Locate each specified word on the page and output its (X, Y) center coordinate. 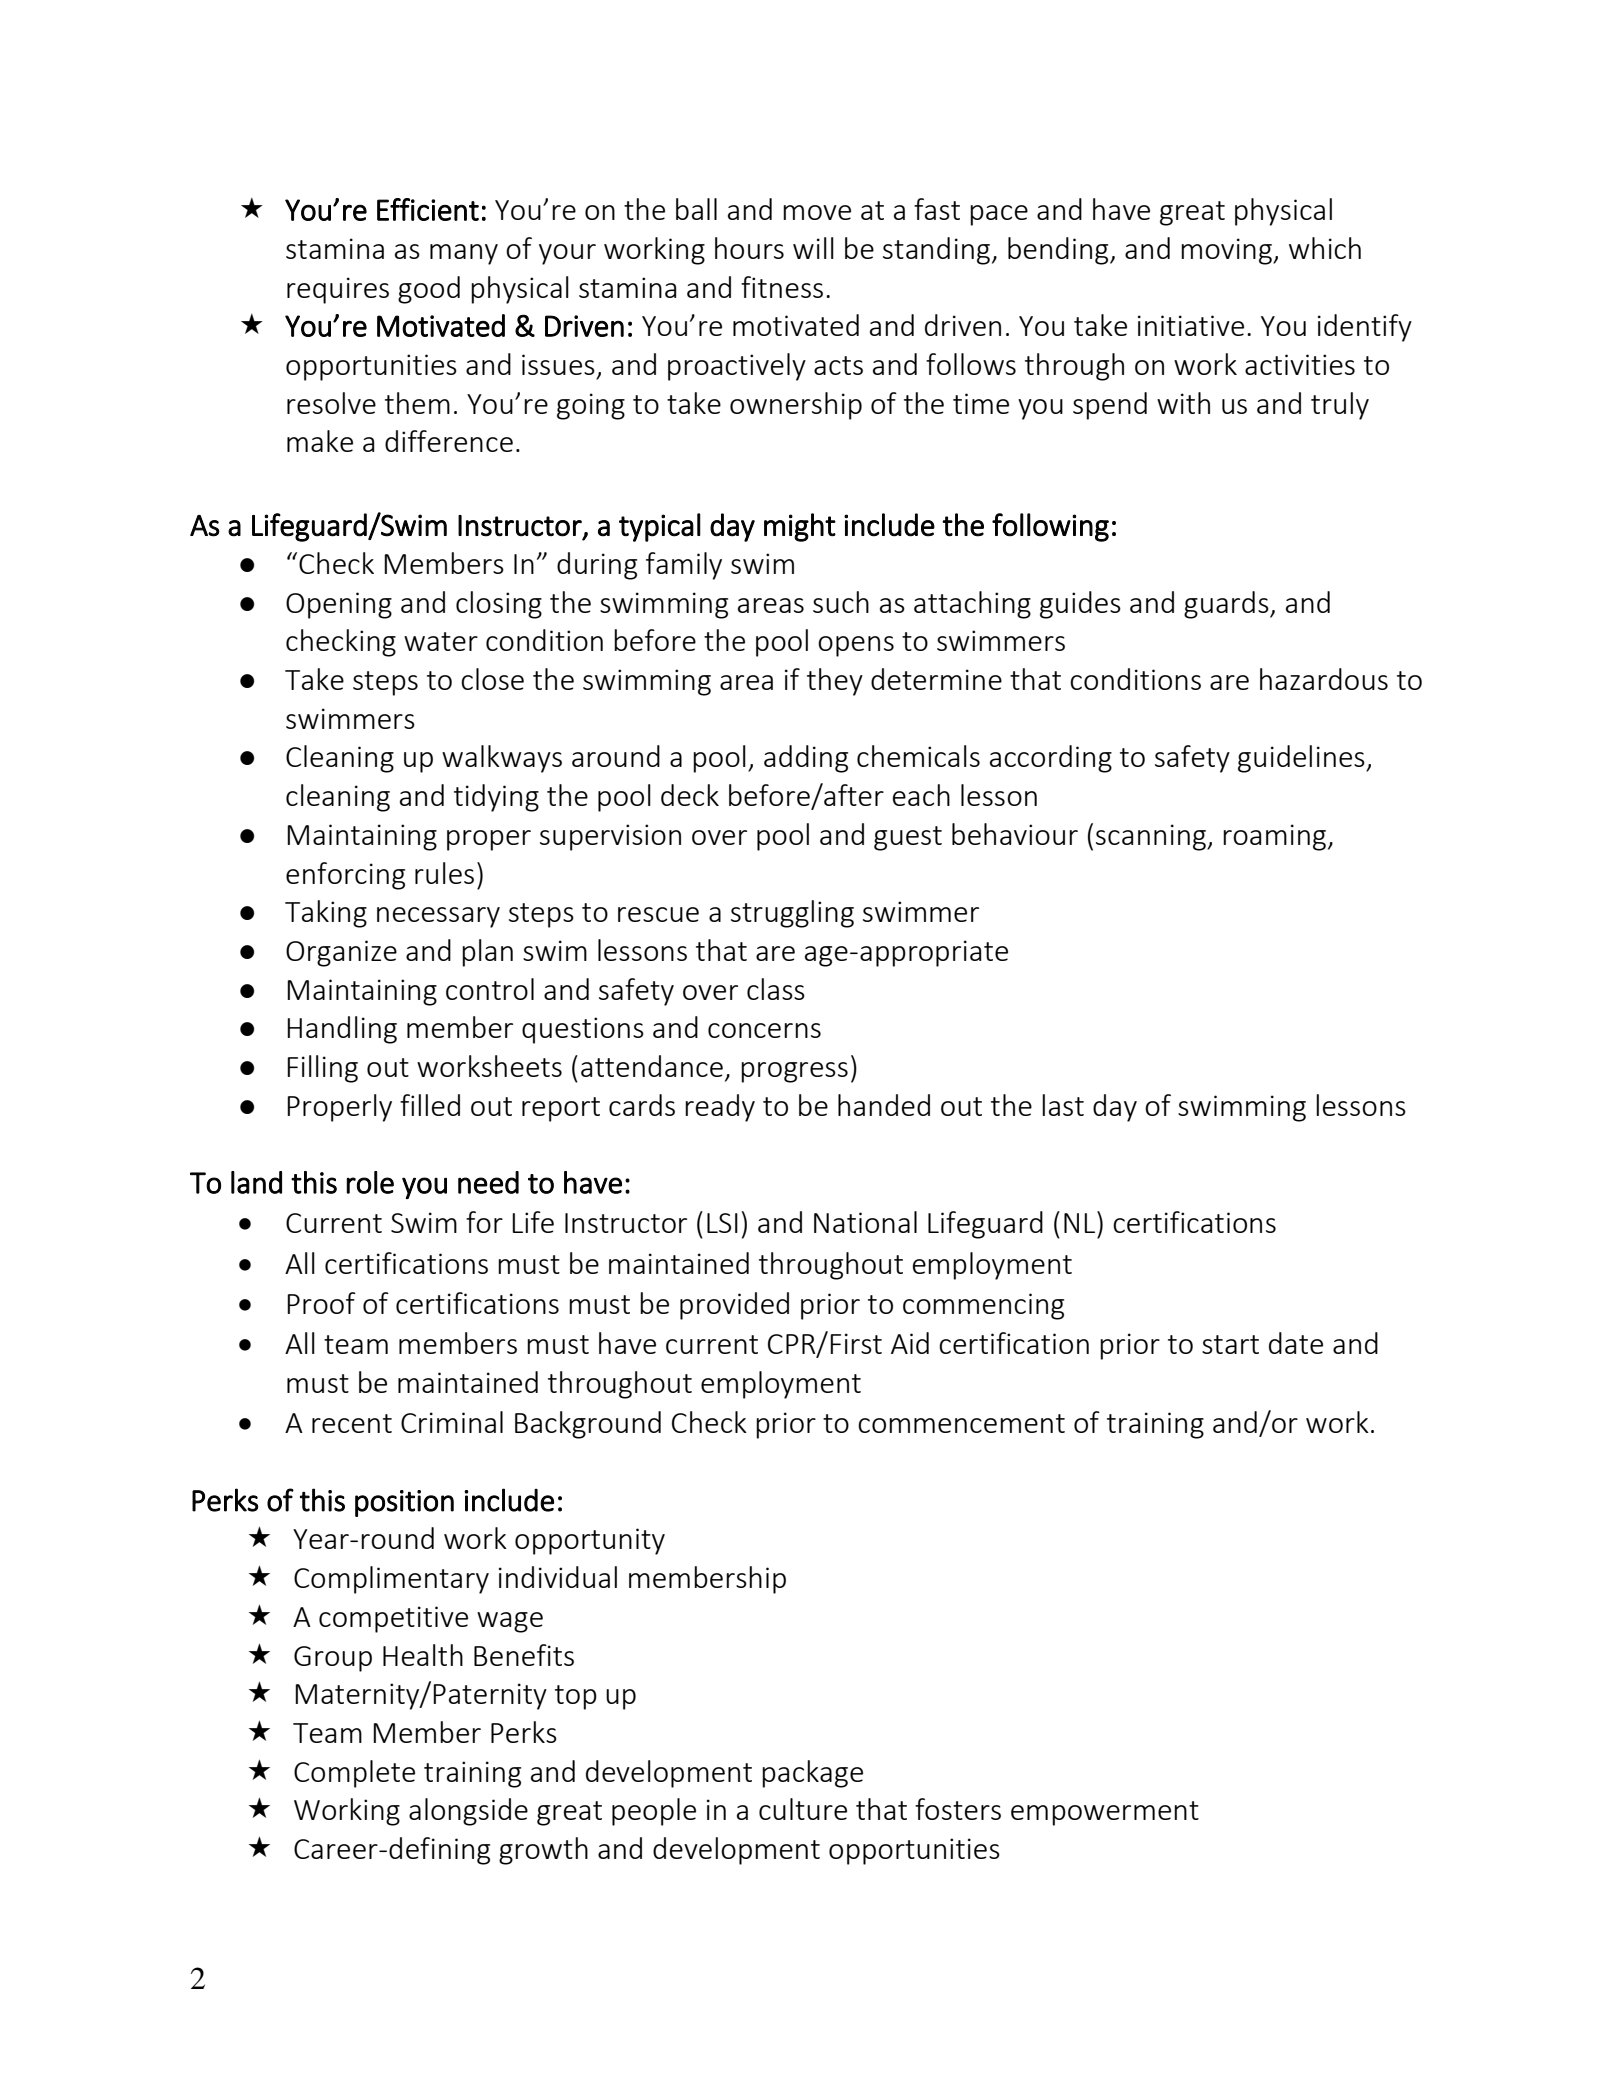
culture (803, 1809)
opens (856, 646)
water (441, 641)
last (1063, 1105)
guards (1227, 605)
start (1230, 1344)
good (429, 290)
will (813, 248)
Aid (910, 1343)
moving (1227, 251)
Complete (354, 1774)
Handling (342, 1030)
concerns (764, 1030)
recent (352, 1423)
